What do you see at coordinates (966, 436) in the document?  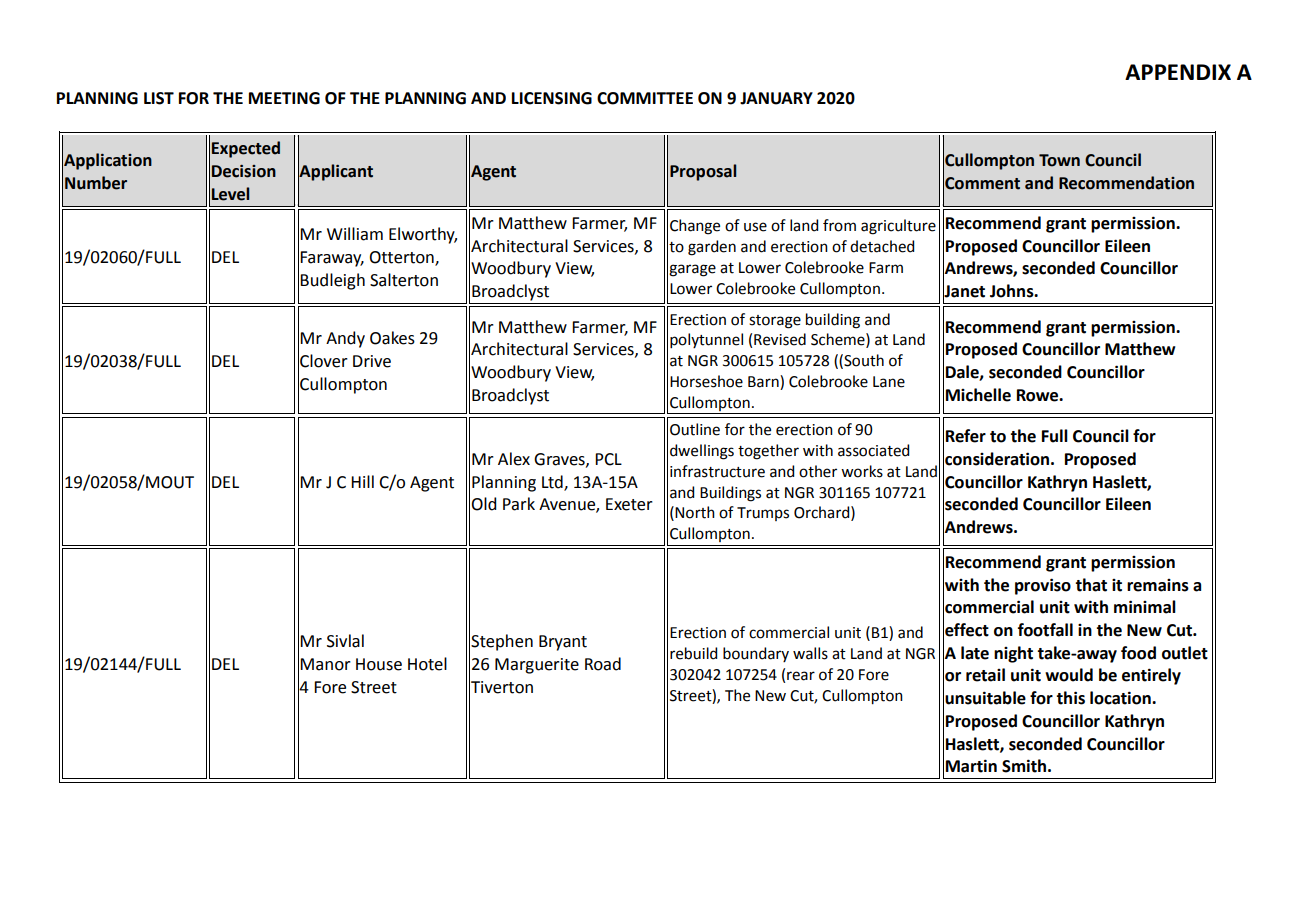 I see `Refer` at bounding box center [966, 436].
